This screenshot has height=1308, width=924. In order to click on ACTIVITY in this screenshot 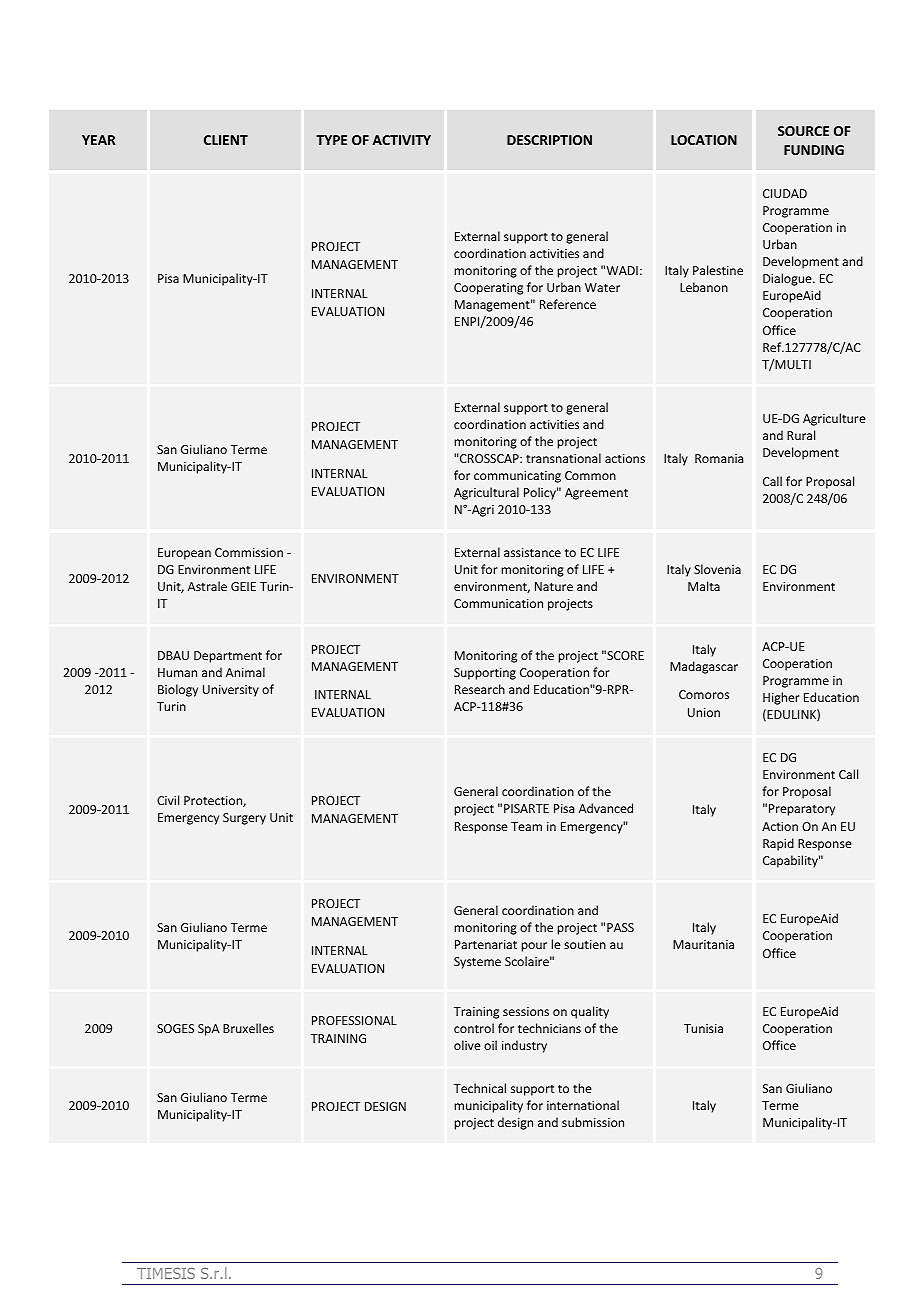, I will do `click(401, 140)`.
